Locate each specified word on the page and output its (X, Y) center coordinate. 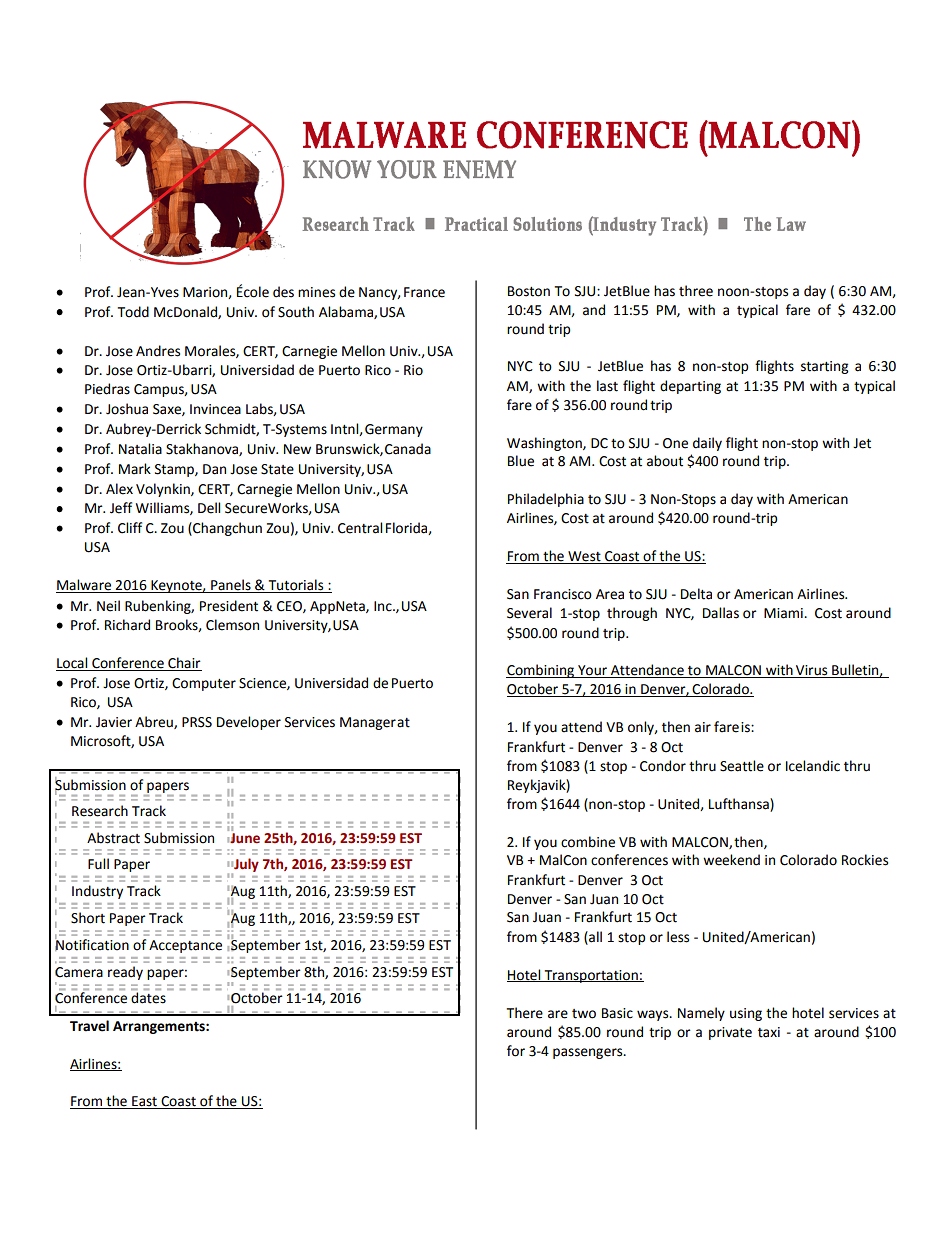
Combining (541, 671)
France (424, 292)
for (516, 1051)
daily (707, 444)
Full (98, 864)
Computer (204, 684)
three (696, 291)
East (144, 1102)
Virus (812, 671)
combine (588, 842)
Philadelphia (546, 500)
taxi (769, 1032)
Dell (209, 508)
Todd (133, 312)
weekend (731, 860)
